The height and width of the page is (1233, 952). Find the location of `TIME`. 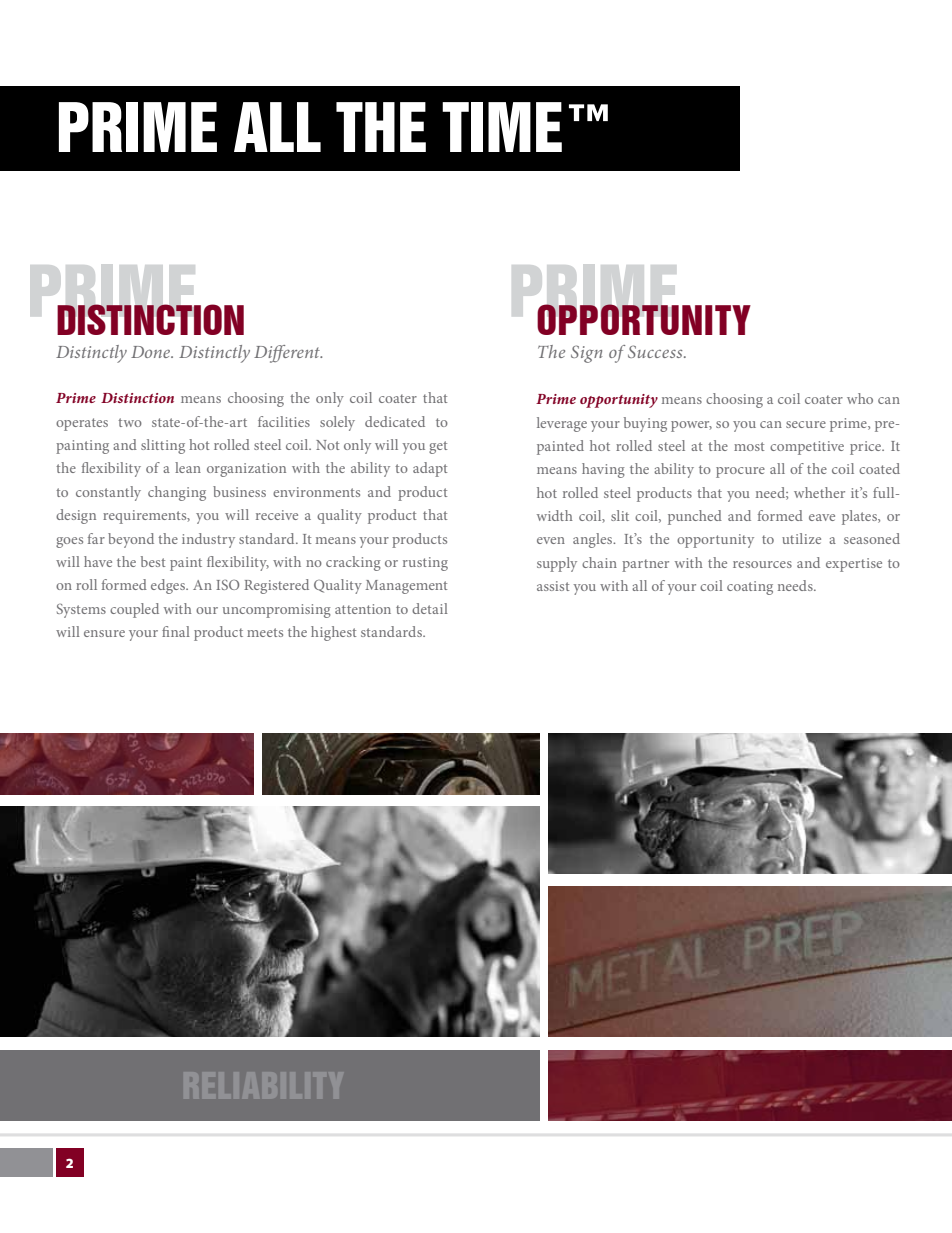

TIME is located at coordinates (502, 127).
